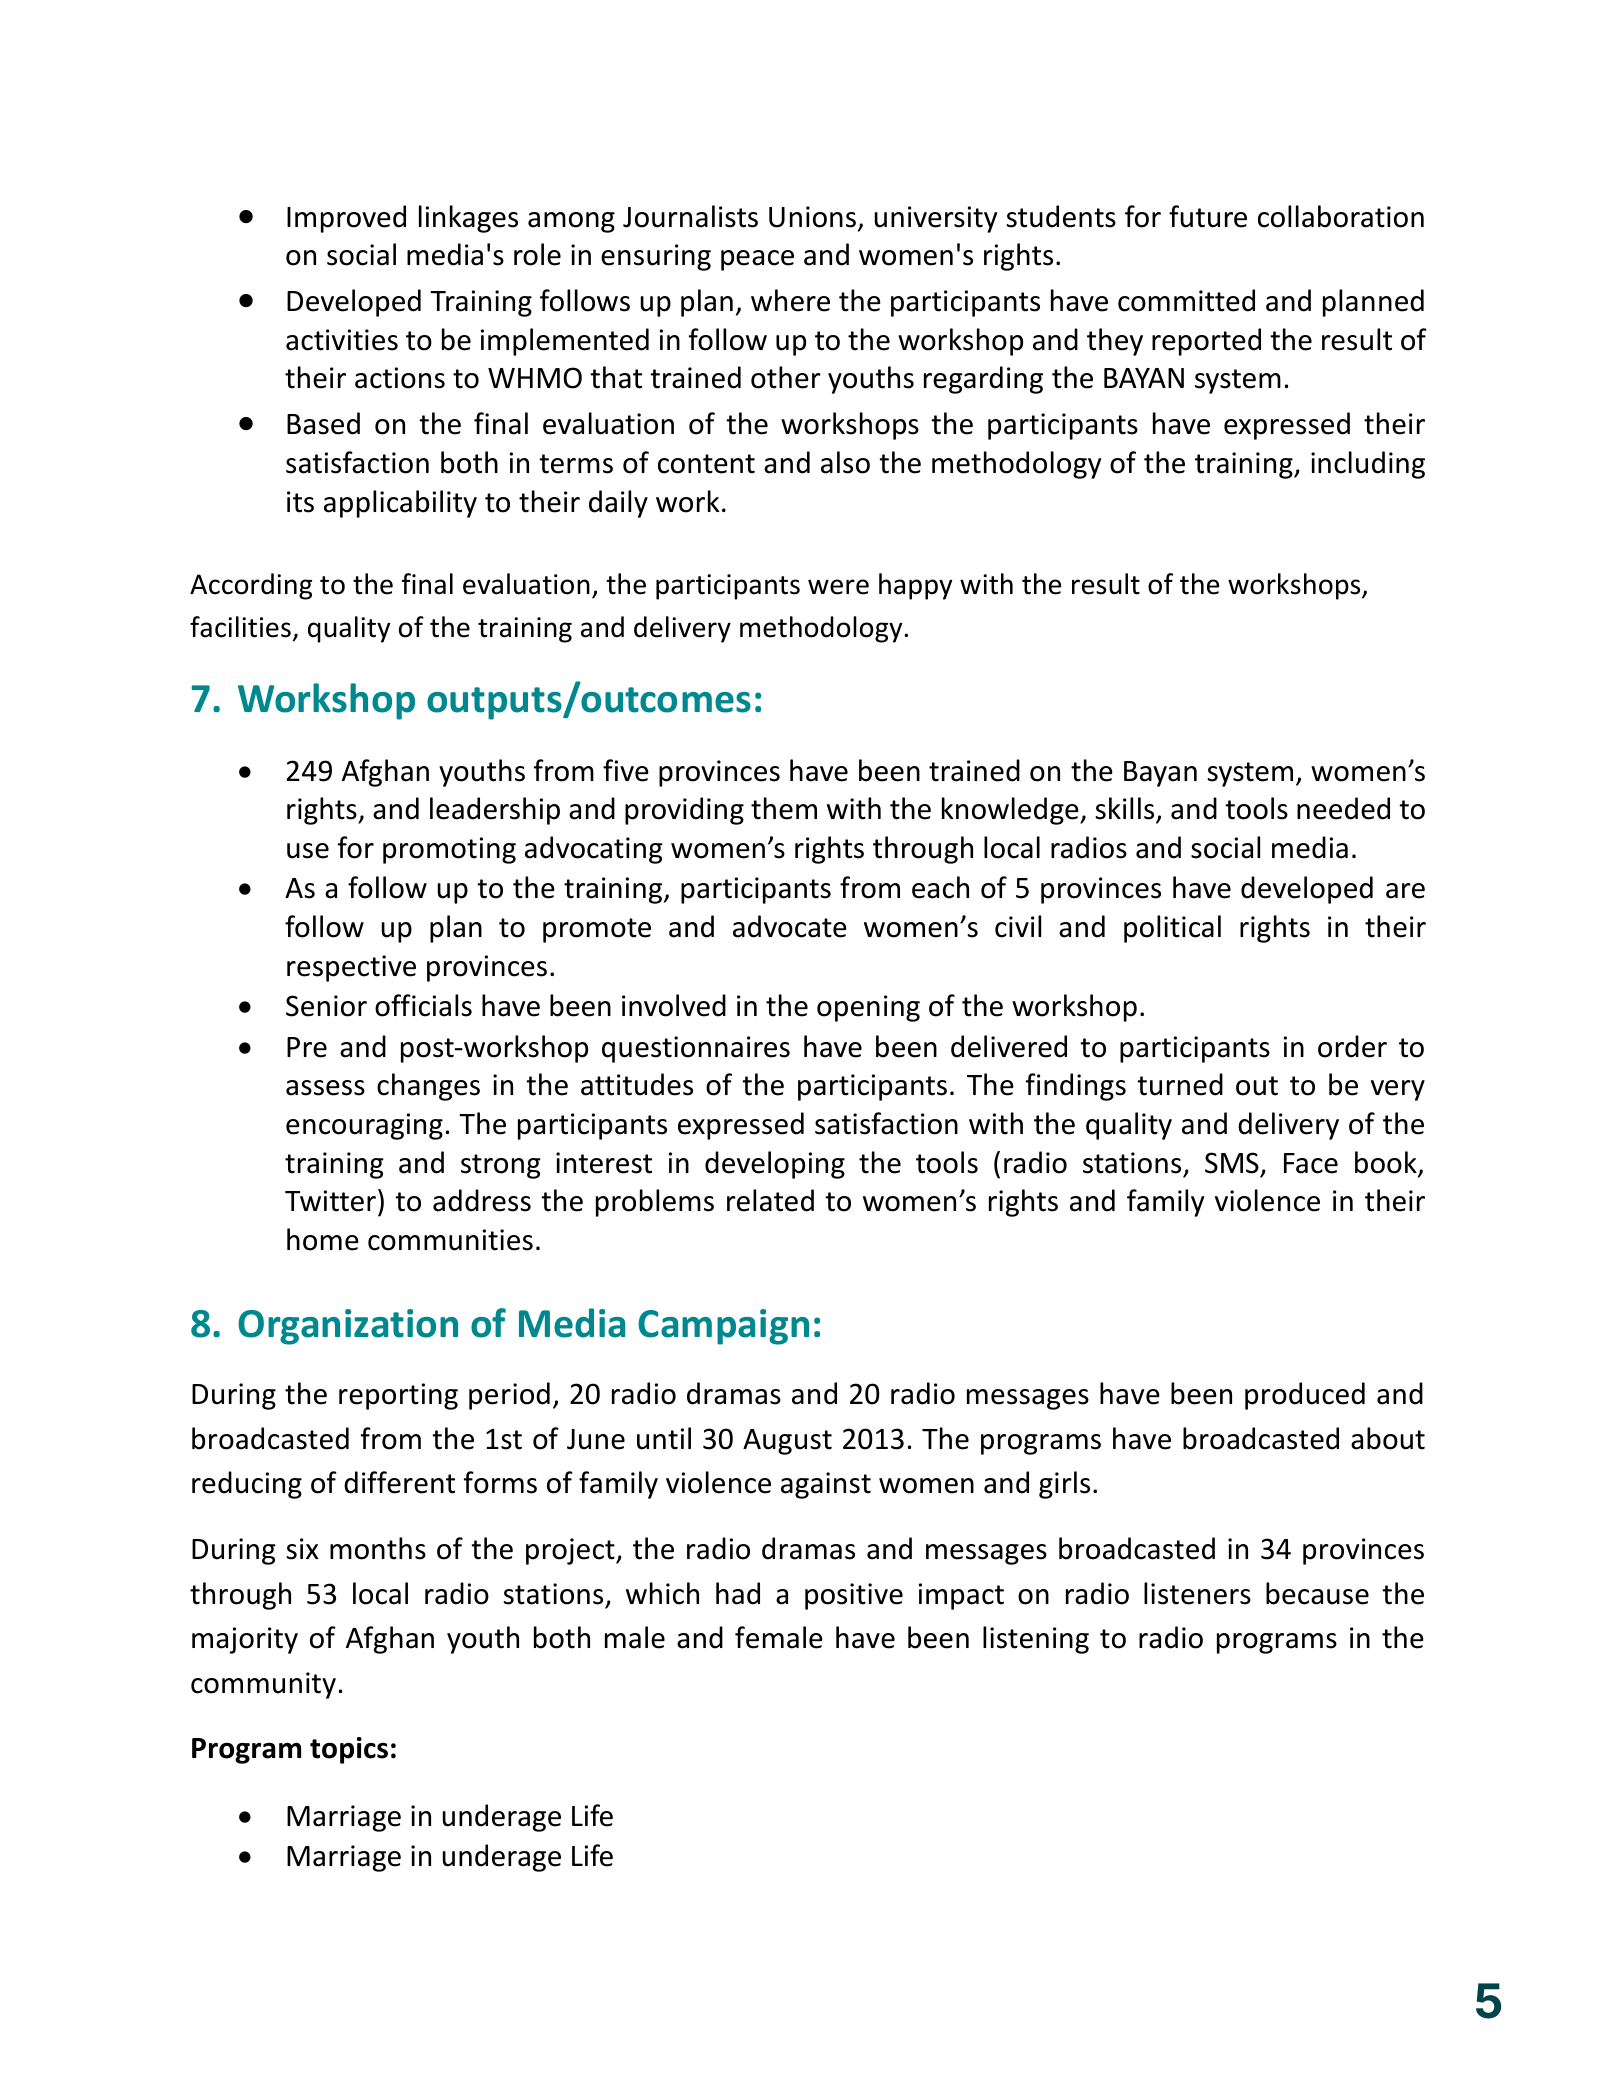 This document has width=1616, height=2091. Describe the element at coordinates (854, 1596) in the document. I see `positive` at that location.
